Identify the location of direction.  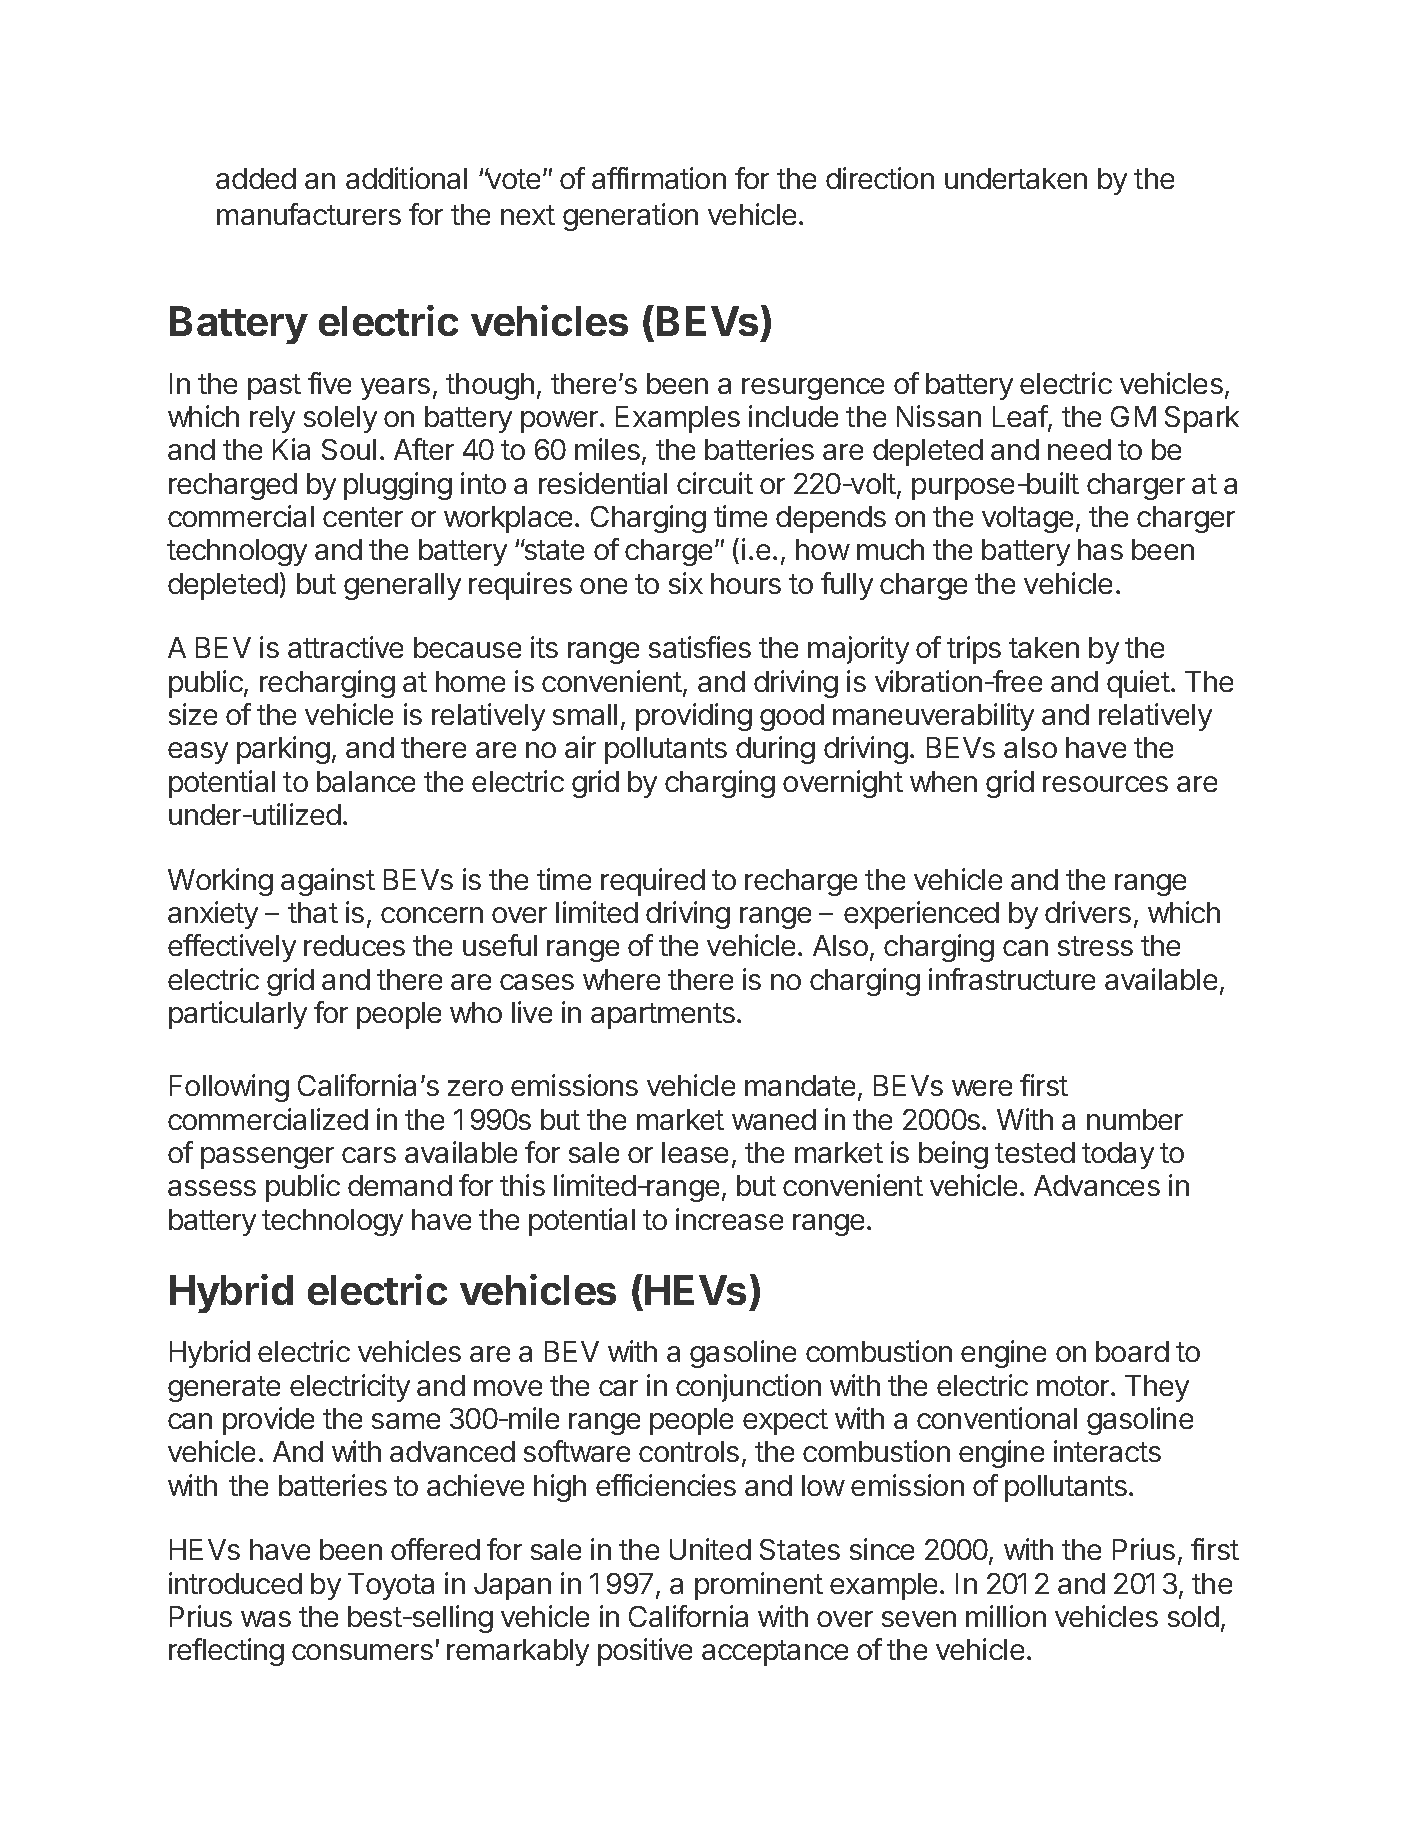
(880, 178).
